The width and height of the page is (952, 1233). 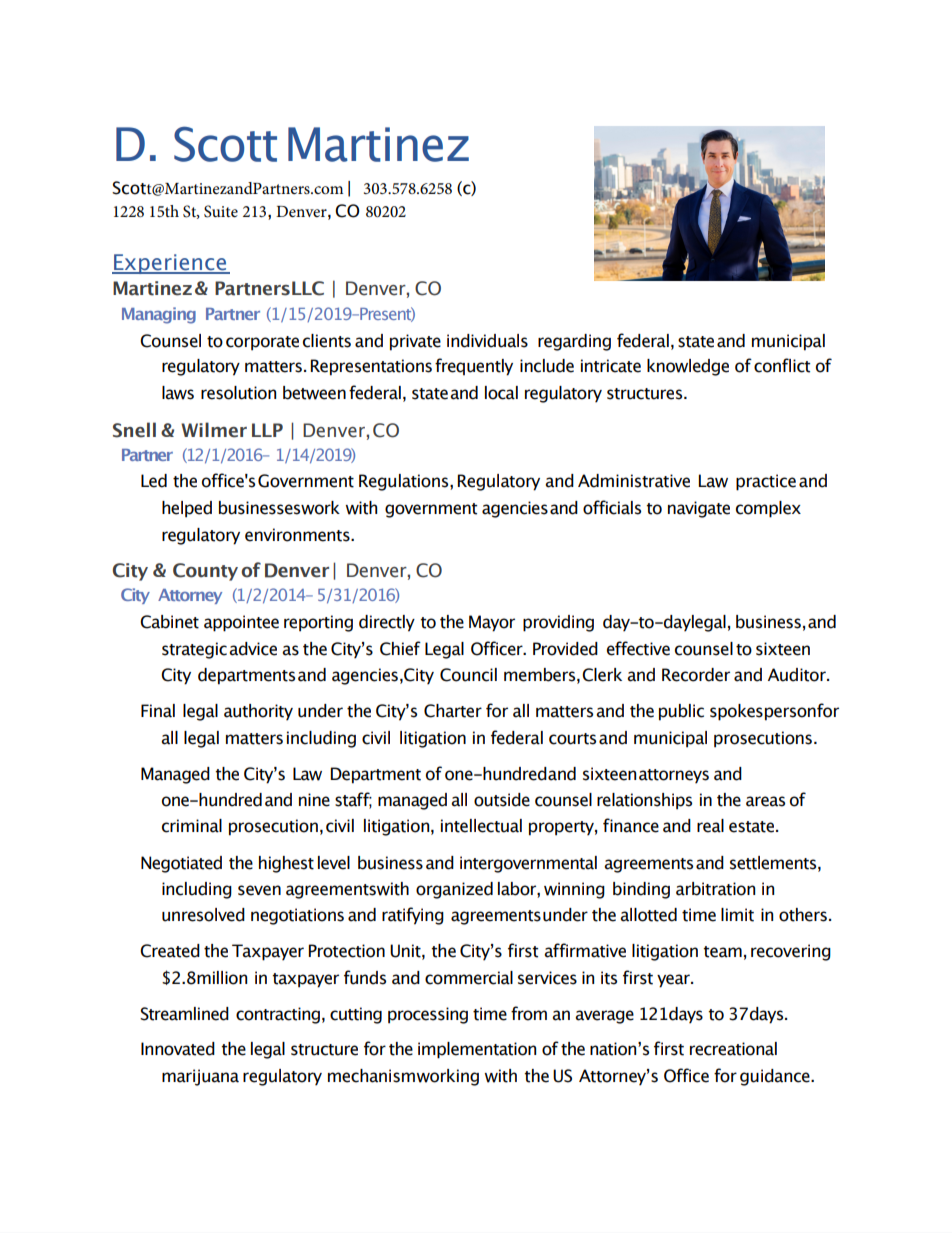 What do you see at coordinates (477, 1050) in the page?
I see `implementation` at bounding box center [477, 1050].
